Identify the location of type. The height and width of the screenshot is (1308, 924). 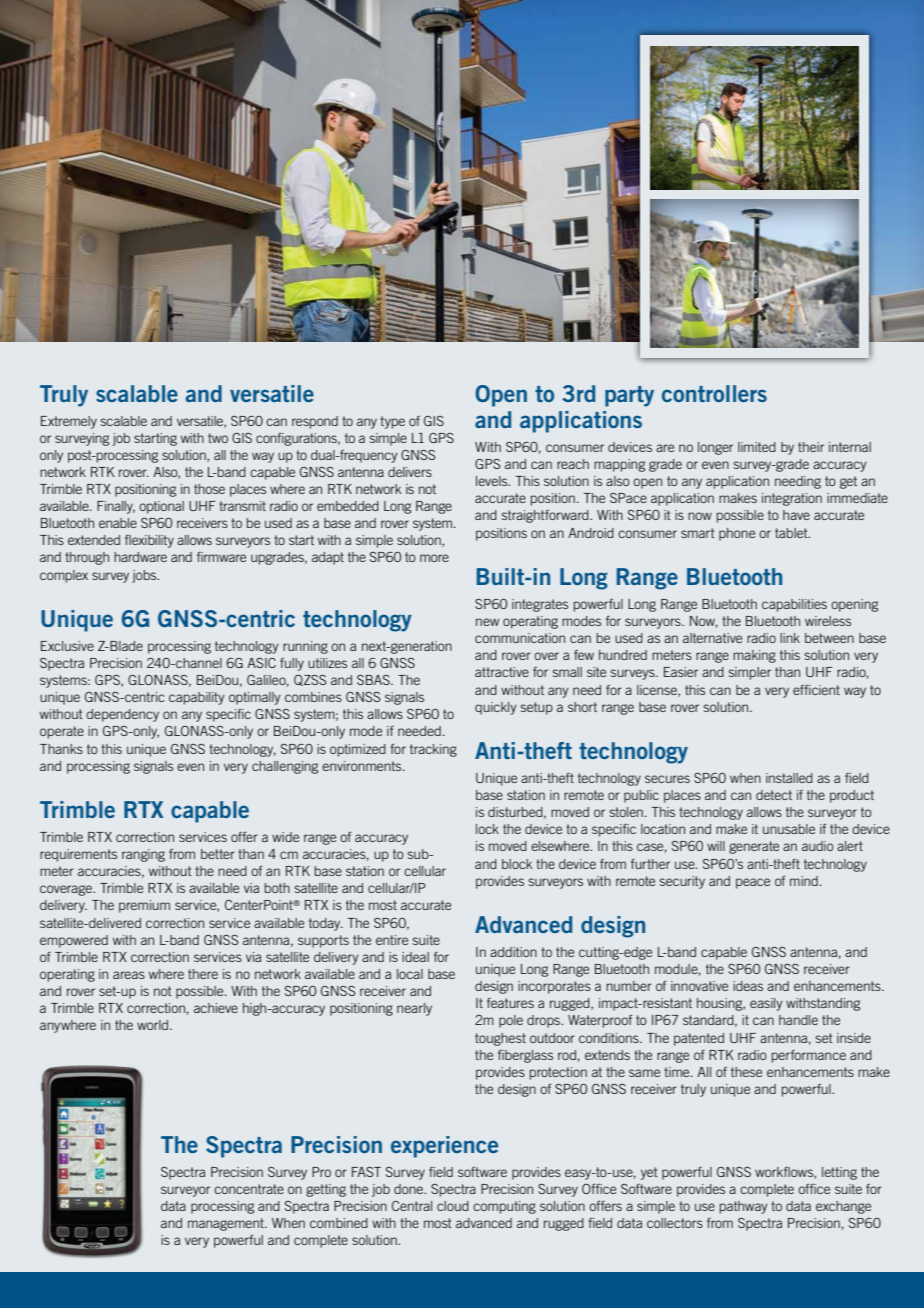
(392, 422).
